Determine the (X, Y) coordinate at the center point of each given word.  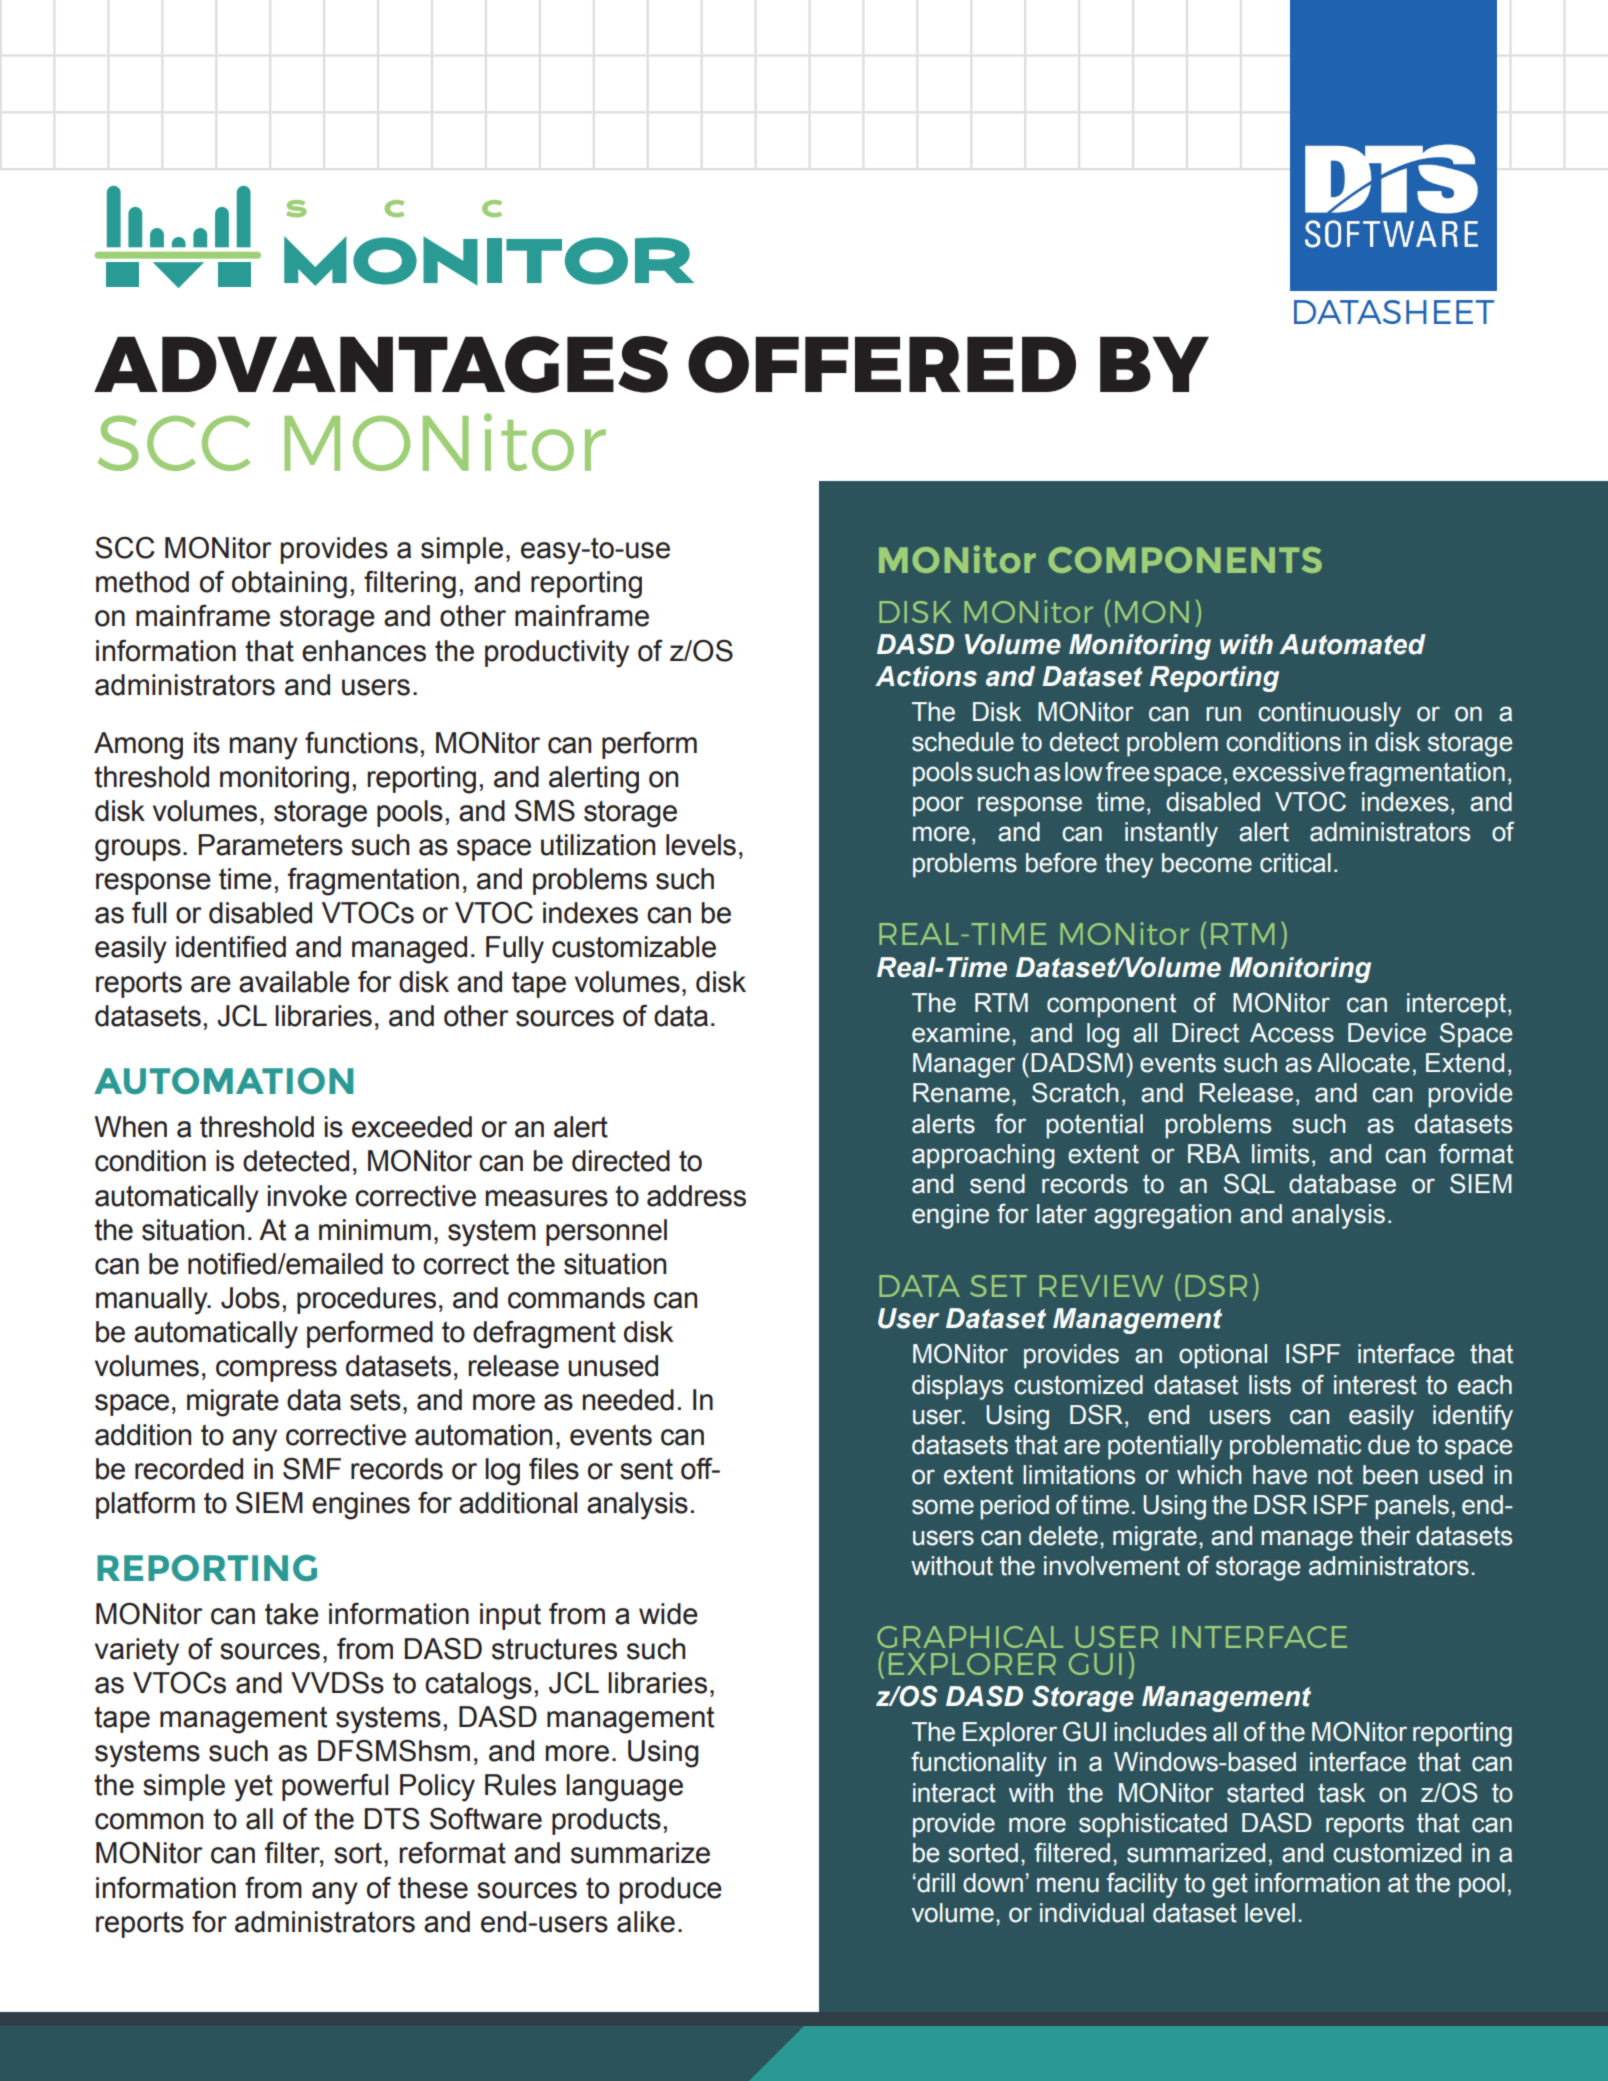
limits (1280, 1154)
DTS (392, 1818)
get (1230, 1885)
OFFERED (882, 364)
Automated (1352, 644)
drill (935, 1883)
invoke (307, 1196)
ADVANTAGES (381, 364)
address (696, 1196)
